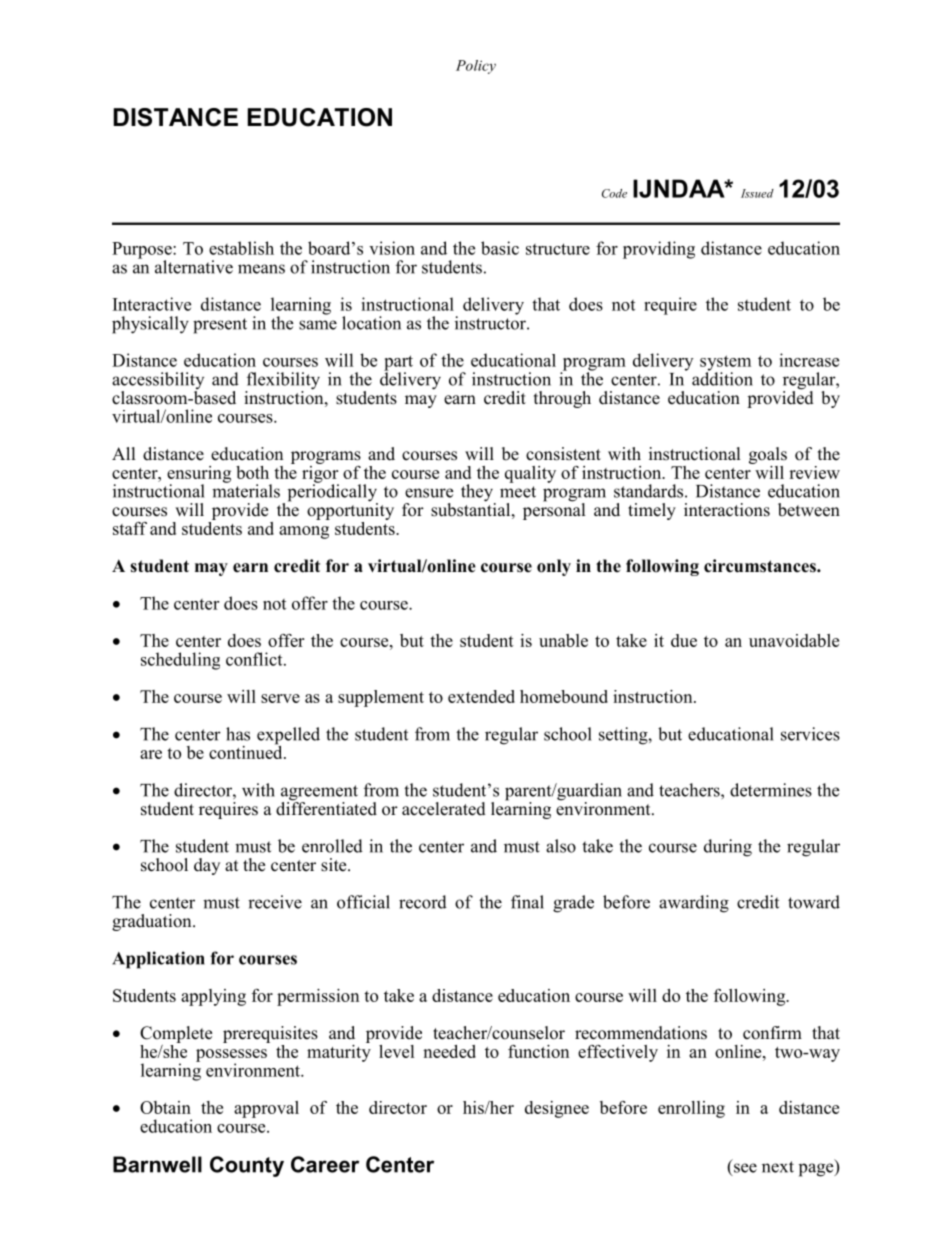  Describe the element at coordinates (725, 364) in the image. I see `system` at that location.
